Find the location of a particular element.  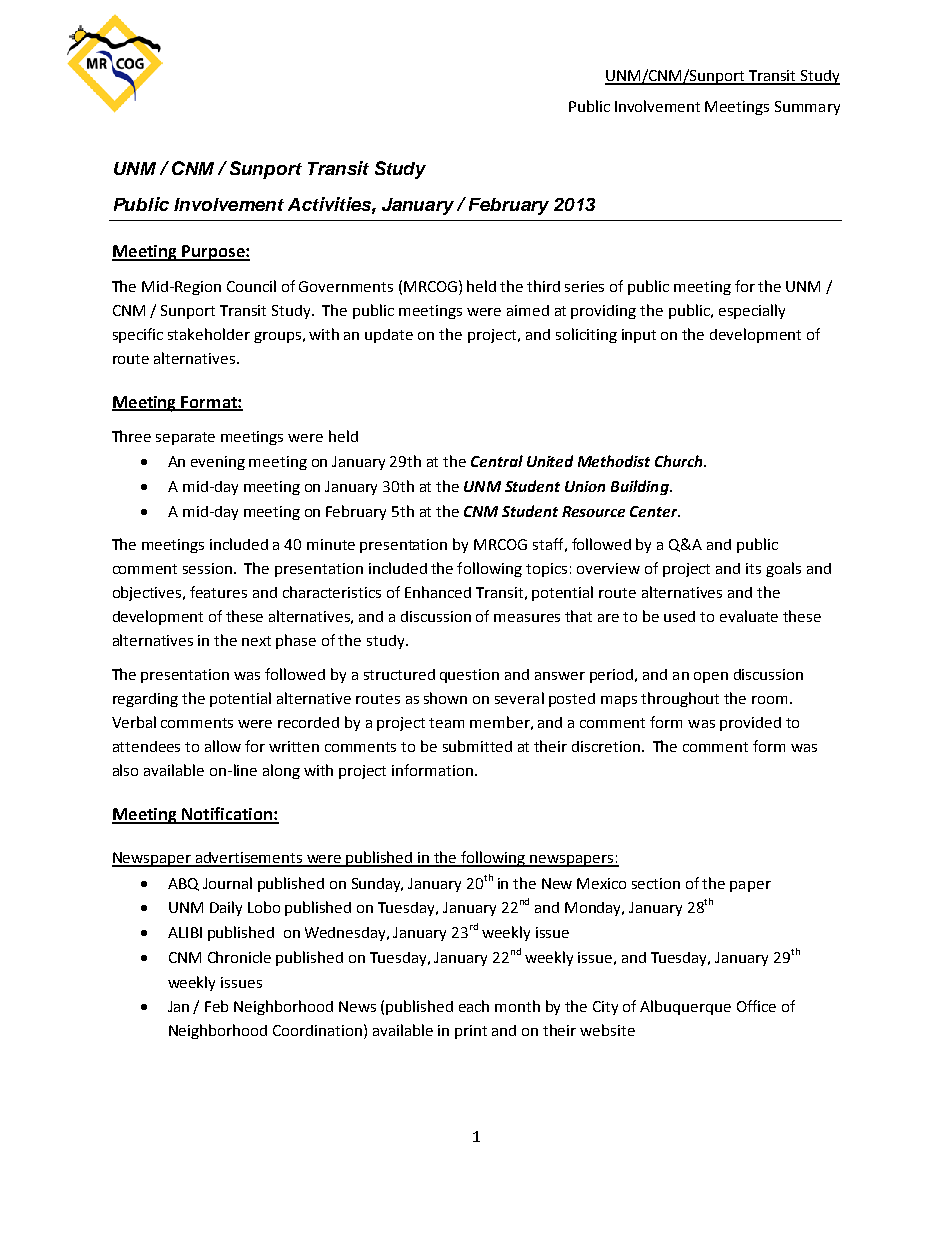

Church is located at coordinates (680, 461).
